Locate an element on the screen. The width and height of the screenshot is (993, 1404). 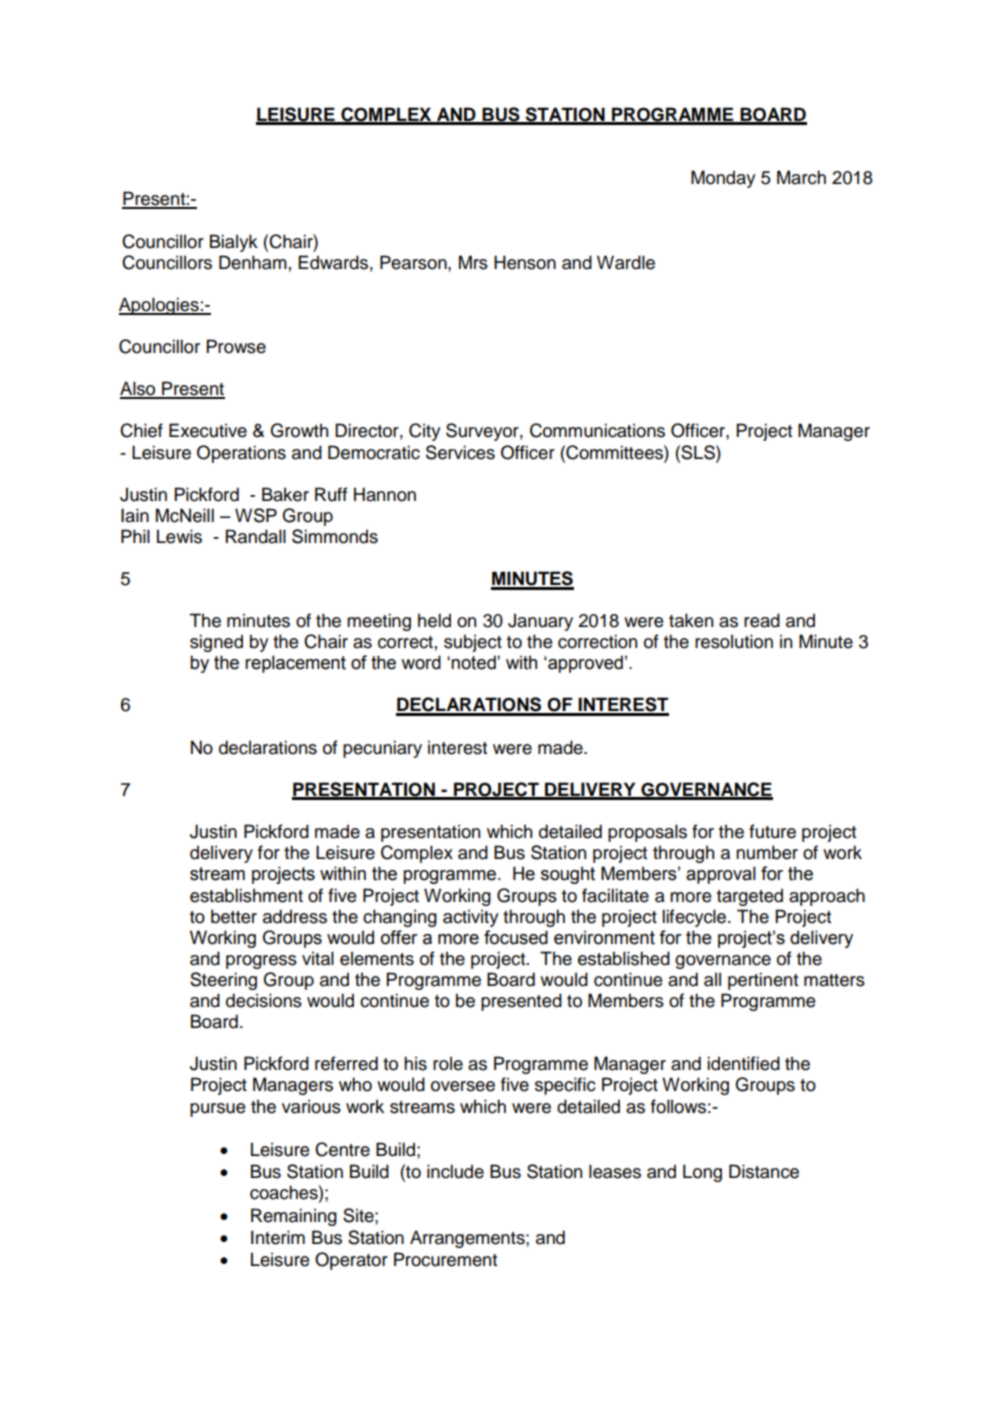
Monday is located at coordinates (723, 179).
